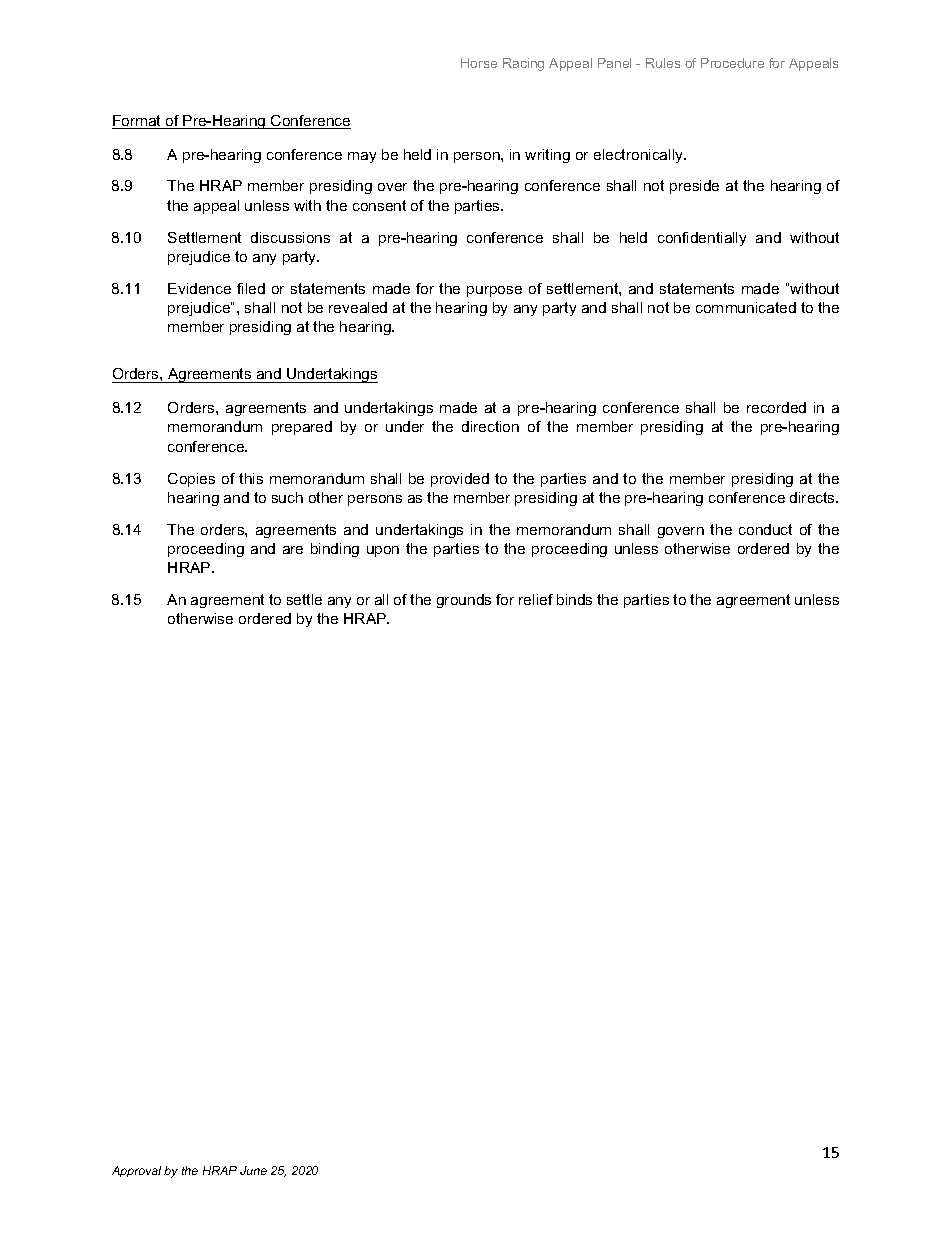 The image size is (952, 1233). I want to click on Horse, so click(479, 63).
